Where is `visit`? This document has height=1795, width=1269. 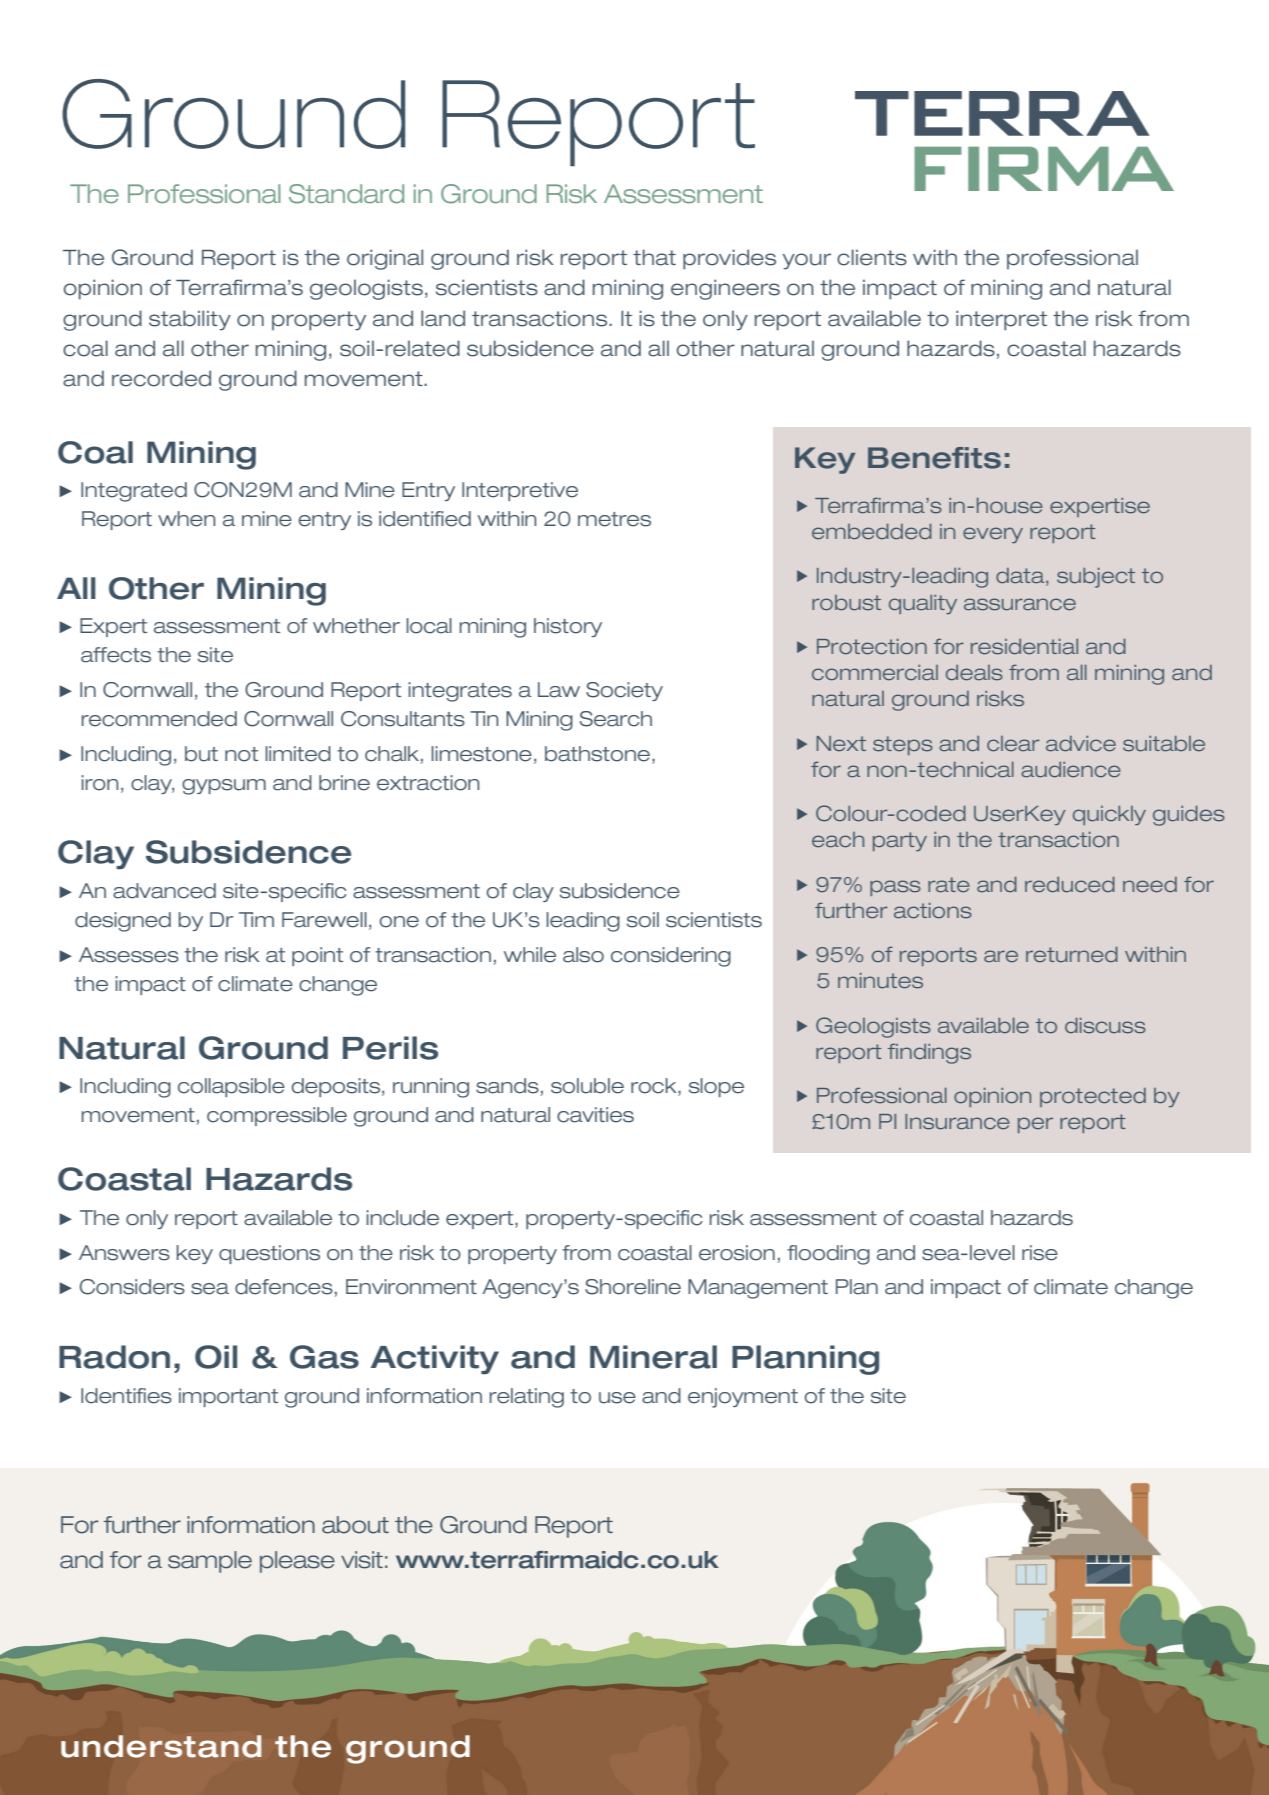 visit is located at coordinates (362, 1560).
